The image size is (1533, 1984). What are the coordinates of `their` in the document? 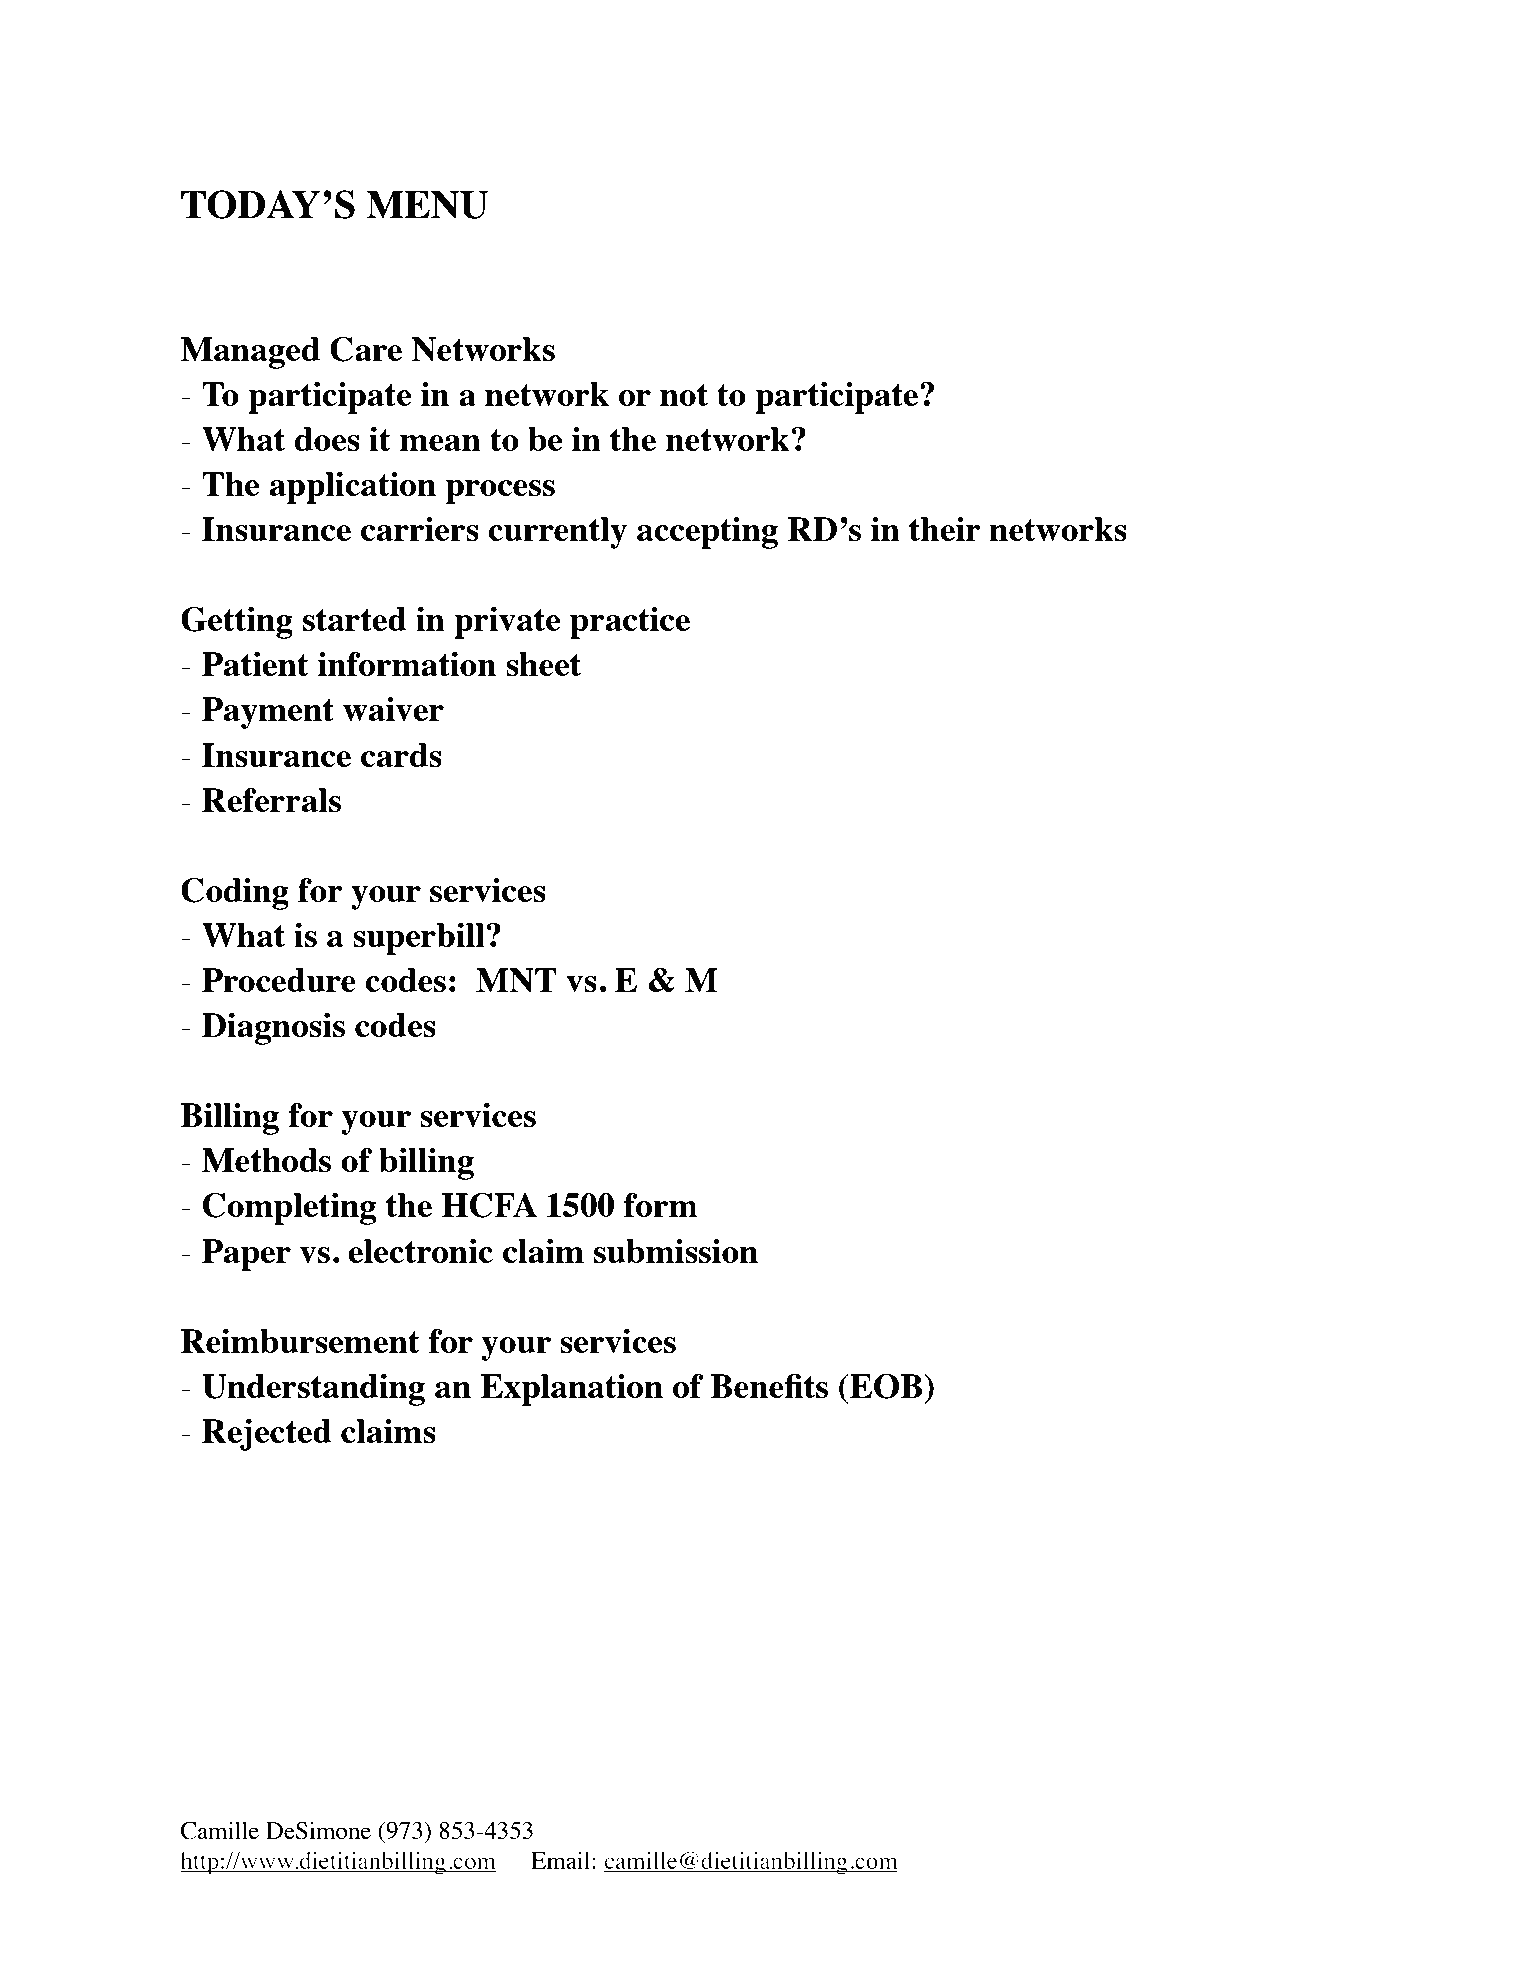 It's located at (945, 529).
